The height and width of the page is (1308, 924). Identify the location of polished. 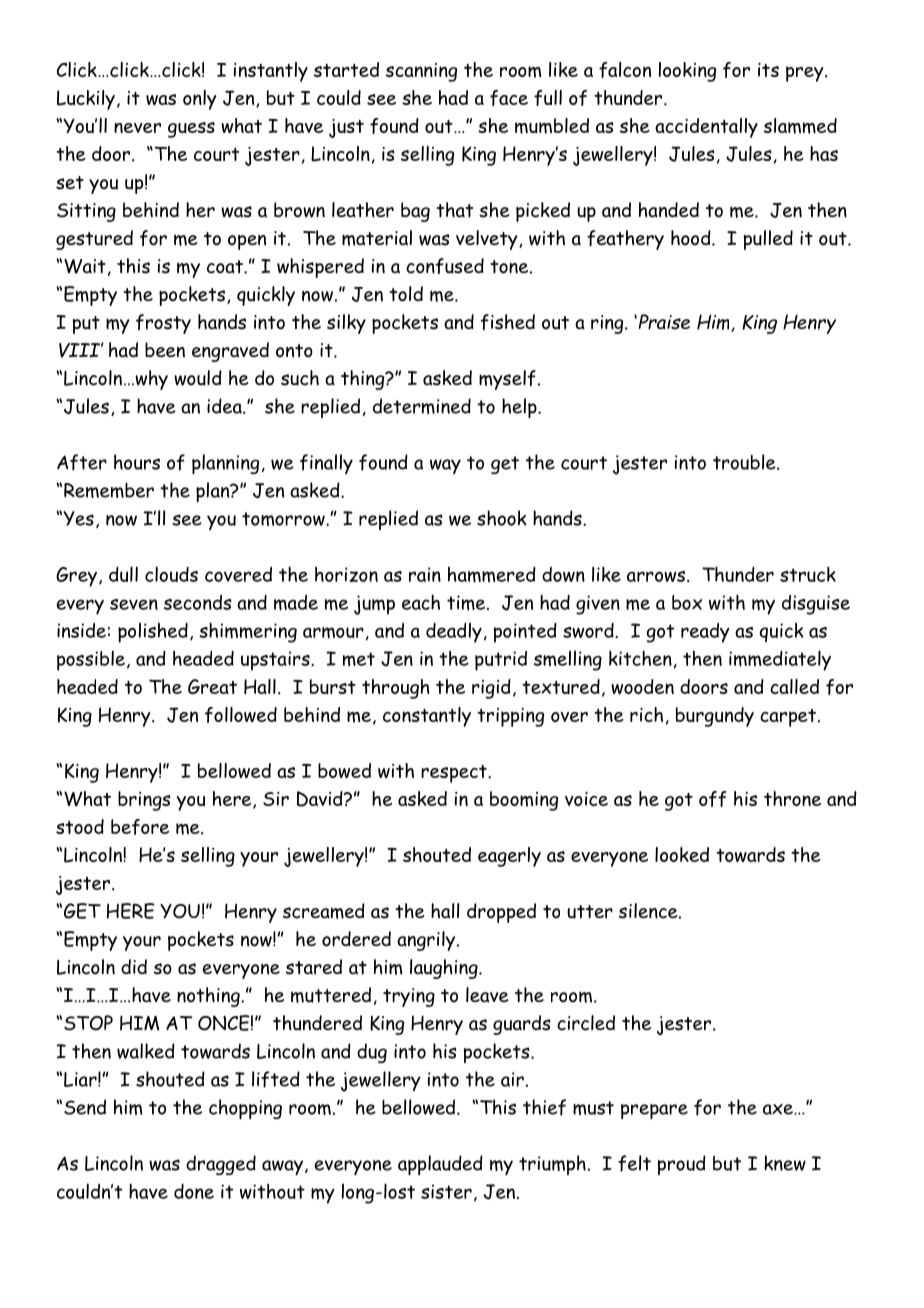
(153, 632).
